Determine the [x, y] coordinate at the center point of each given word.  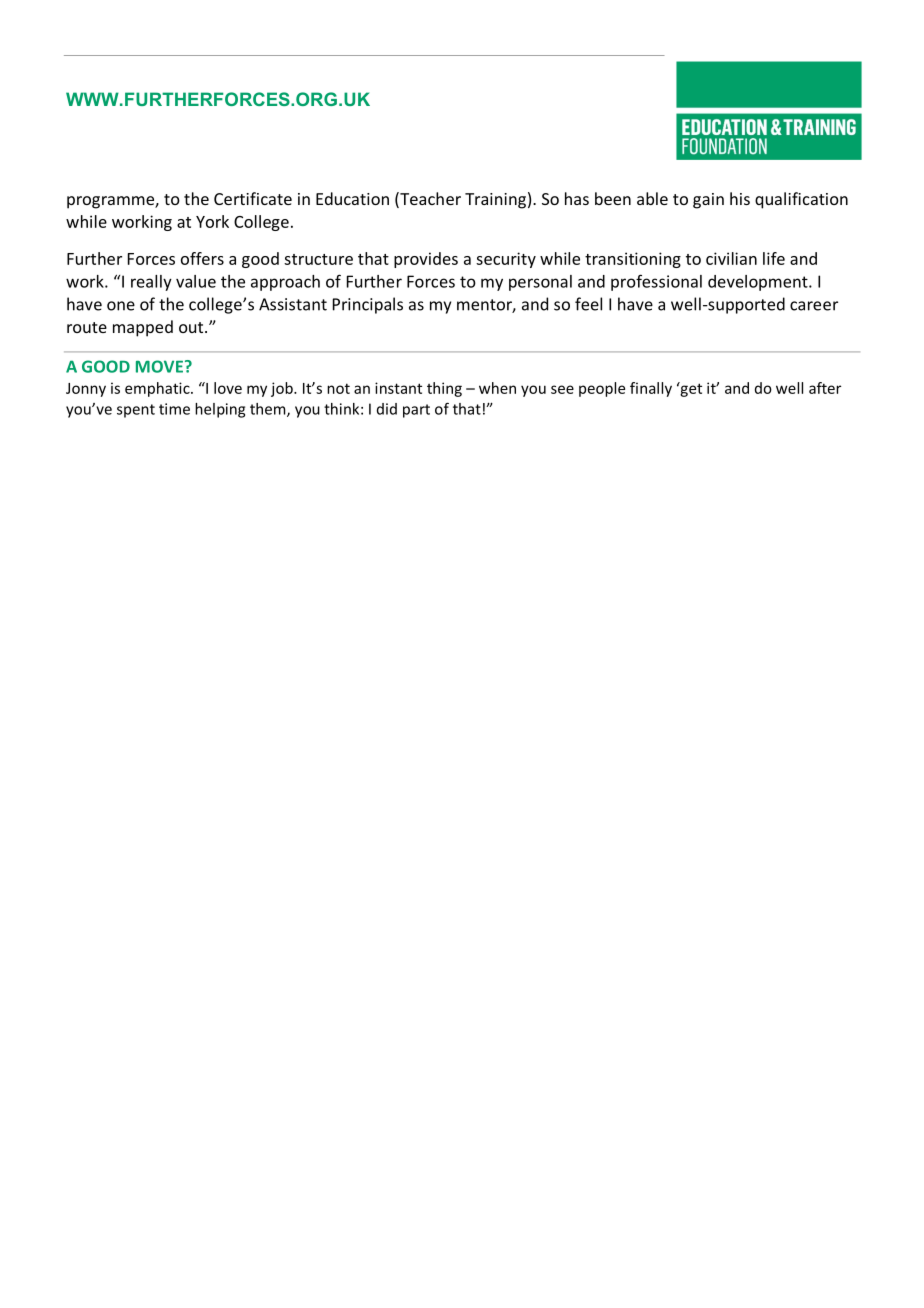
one [121, 306]
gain [708, 201]
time [174, 409]
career [814, 306]
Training [495, 201]
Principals [368, 305]
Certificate [253, 198]
